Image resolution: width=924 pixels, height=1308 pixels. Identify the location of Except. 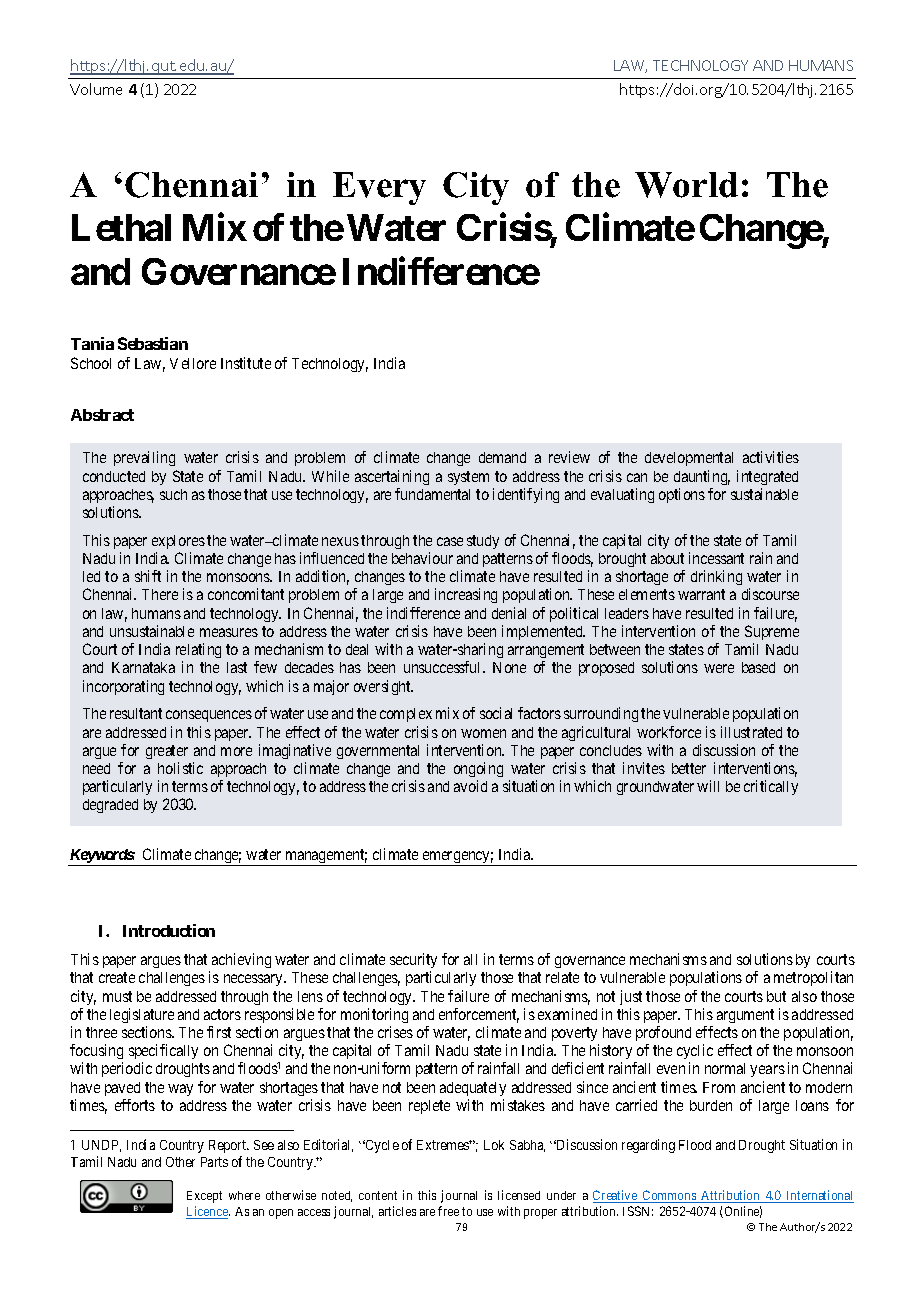
(204, 1197).
